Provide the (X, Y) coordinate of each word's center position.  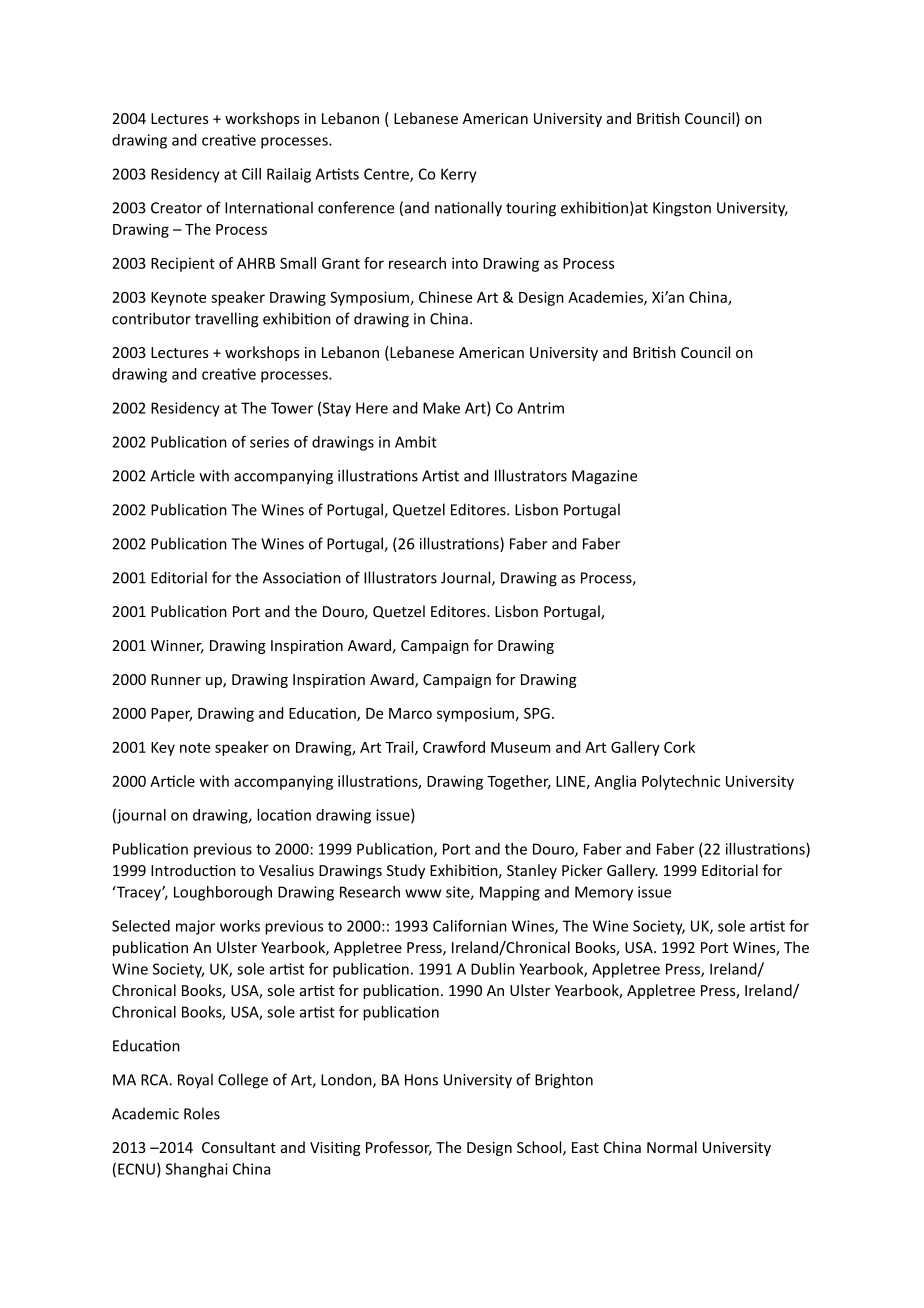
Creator (176, 208)
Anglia (615, 782)
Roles (202, 1113)
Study (406, 871)
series (269, 442)
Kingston (682, 209)
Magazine (604, 477)
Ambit (416, 442)
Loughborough (223, 893)
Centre (387, 175)
